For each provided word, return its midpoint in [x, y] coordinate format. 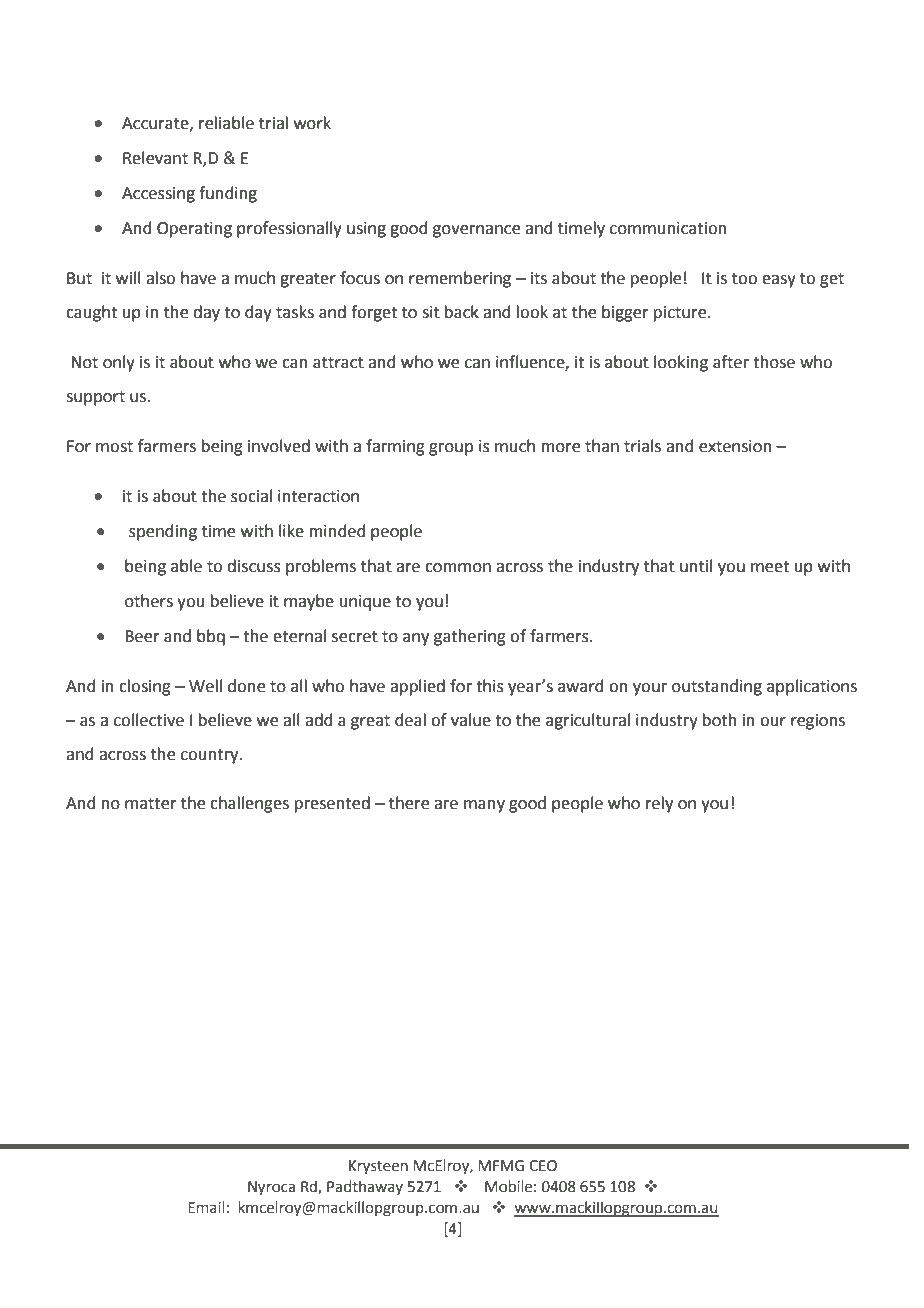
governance [476, 231]
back [462, 312]
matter [151, 804]
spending [163, 532]
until [696, 566]
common [458, 568]
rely [659, 804]
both [720, 720]
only [119, 363]
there [409, 803]
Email [206, 1207]
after [731, 362]
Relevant [155, 158]
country [211, 756]
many [484, 806]
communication [668, 228]
